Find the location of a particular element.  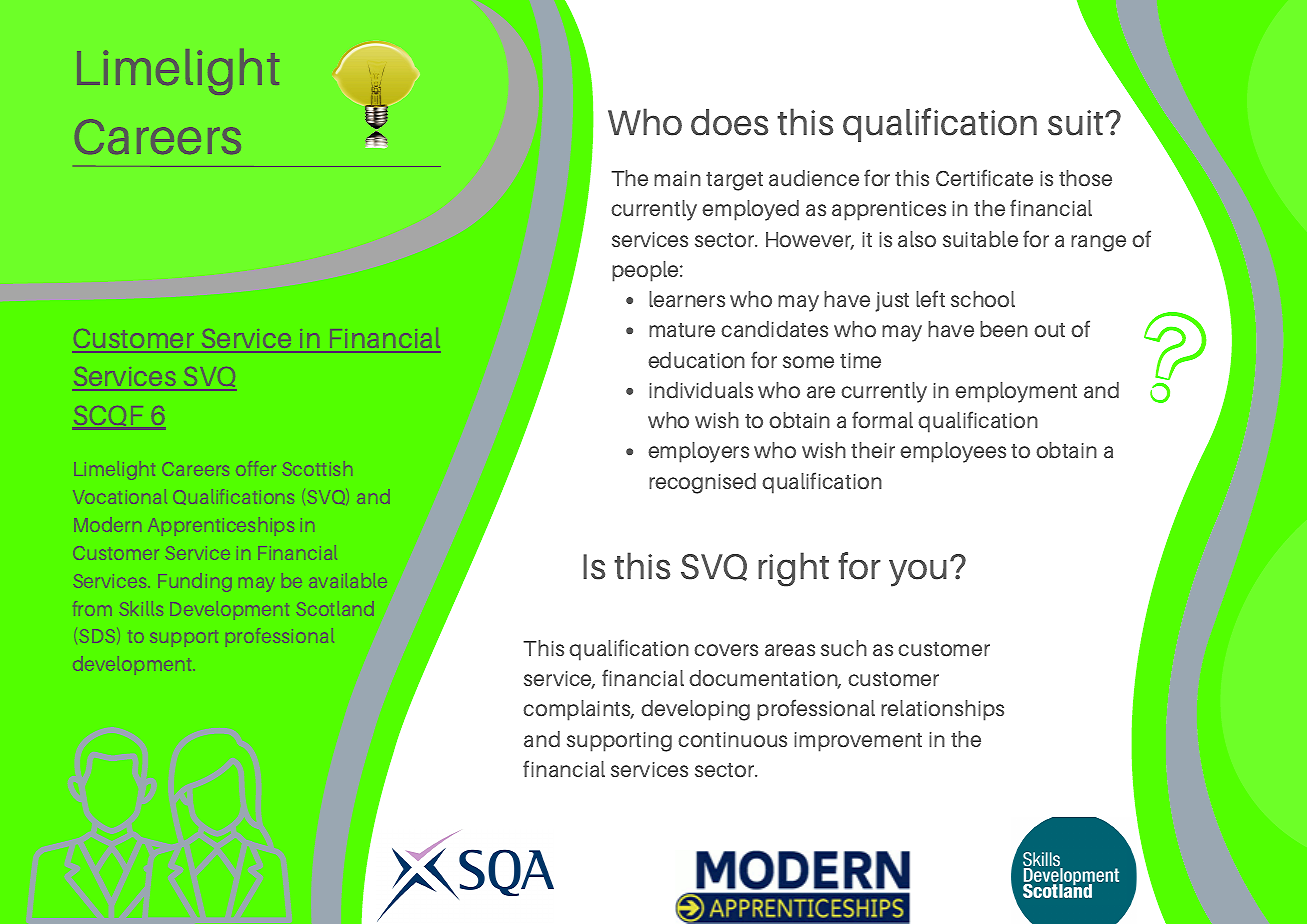

main is located at coordinates (677, 178).
